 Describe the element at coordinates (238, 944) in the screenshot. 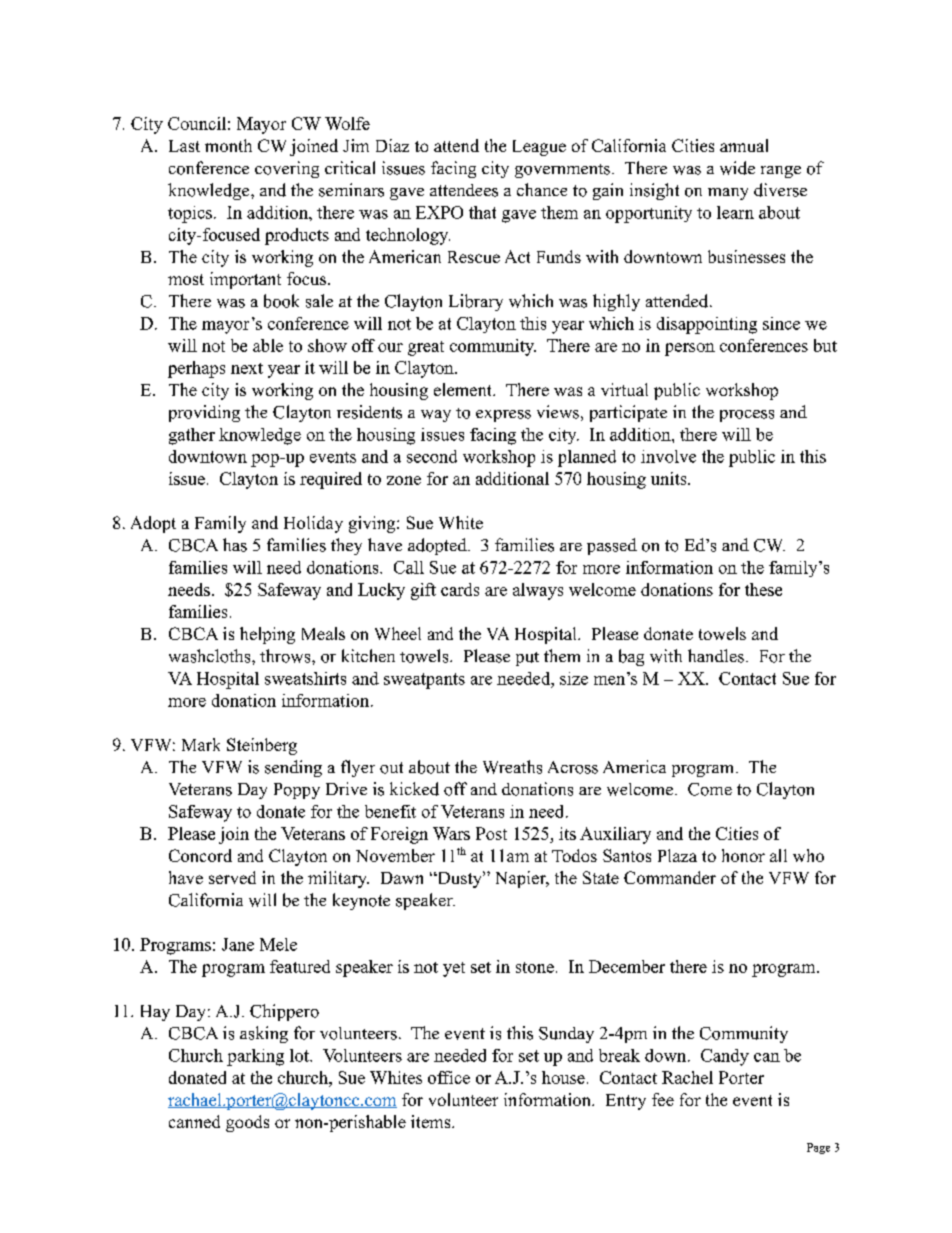

I see `Jane` at that location.
